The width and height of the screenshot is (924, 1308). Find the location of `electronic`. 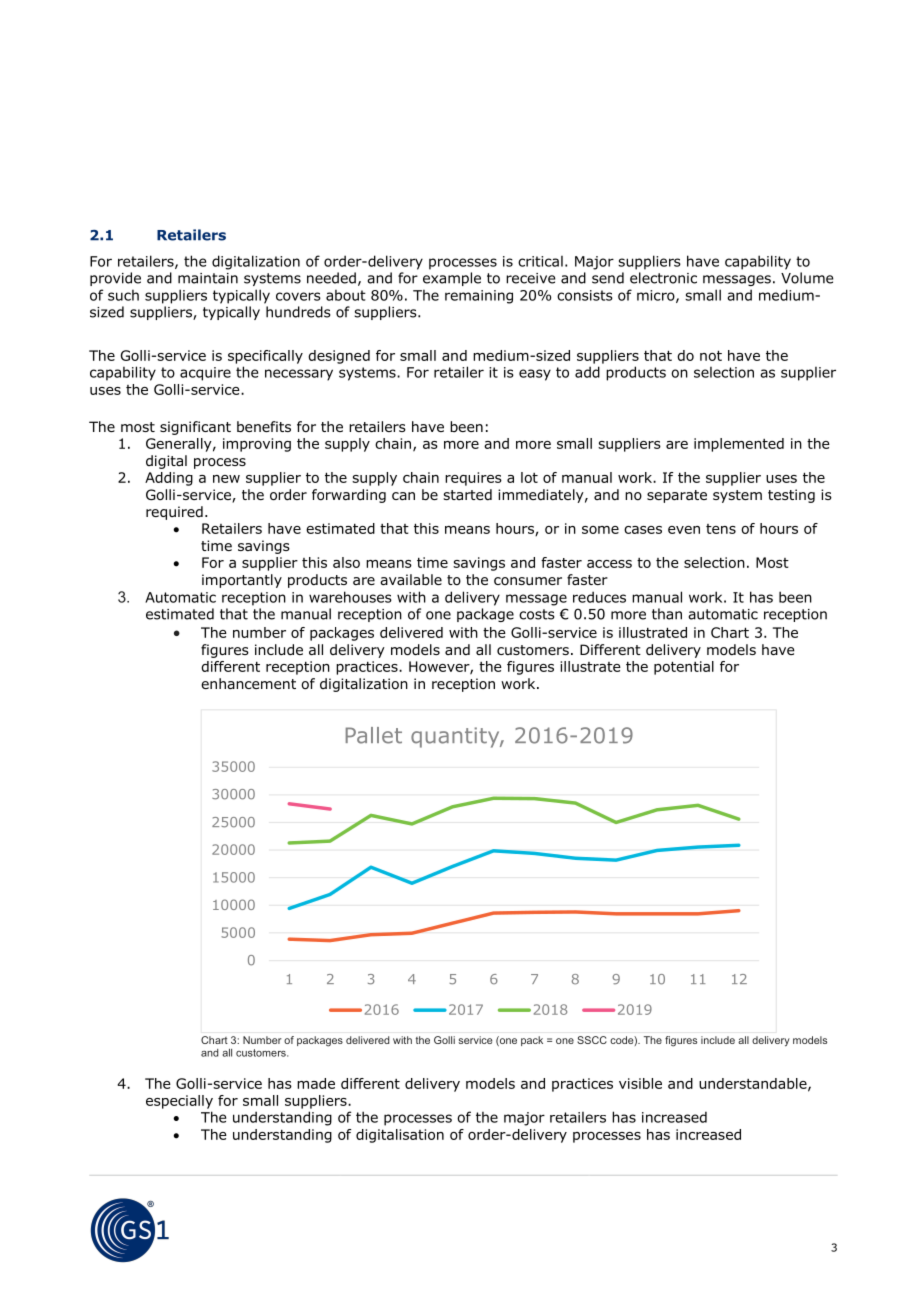

electronic is located at coordinates (663, 278).
